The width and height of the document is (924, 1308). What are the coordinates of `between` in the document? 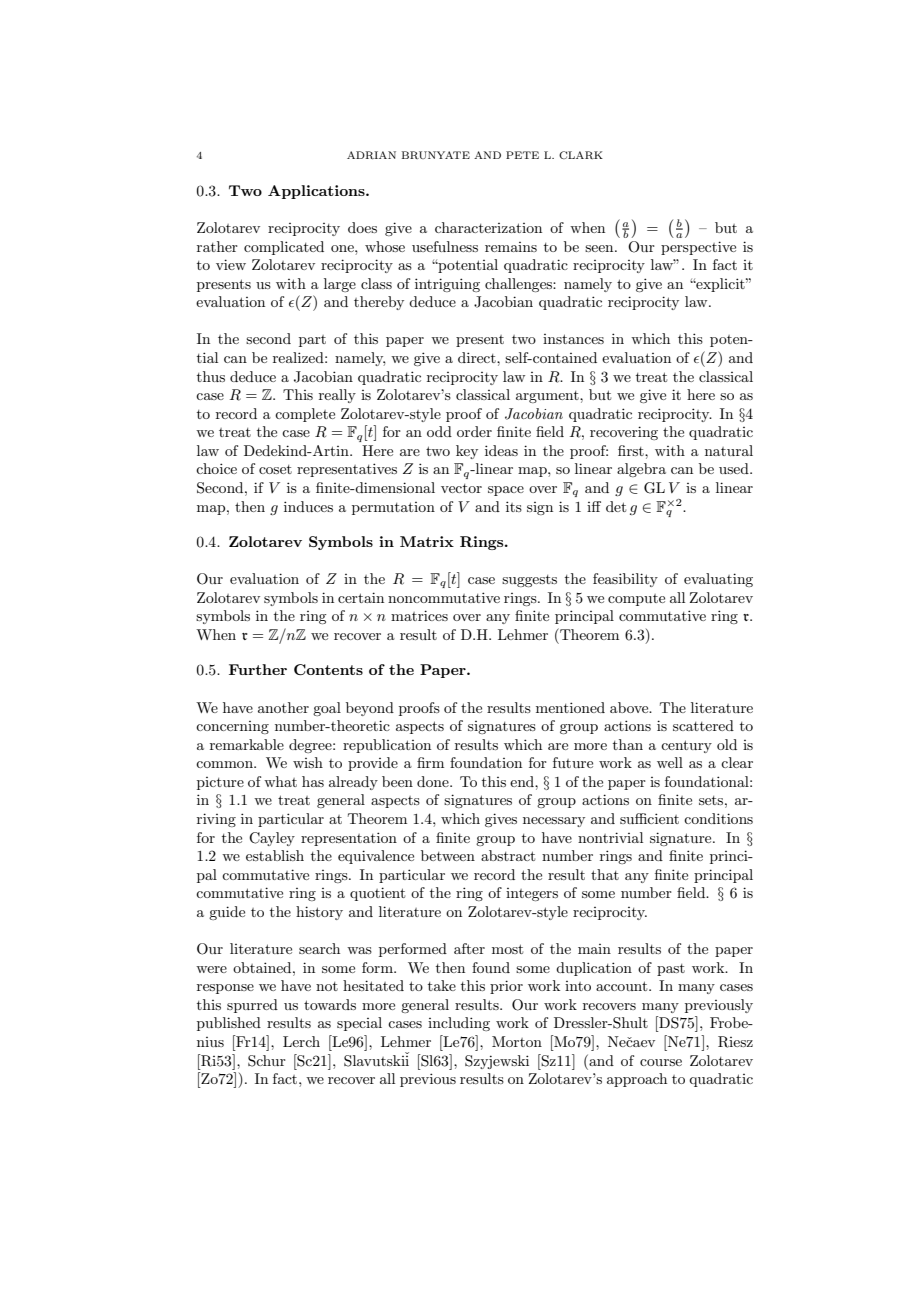 It's located at (448, 855).
